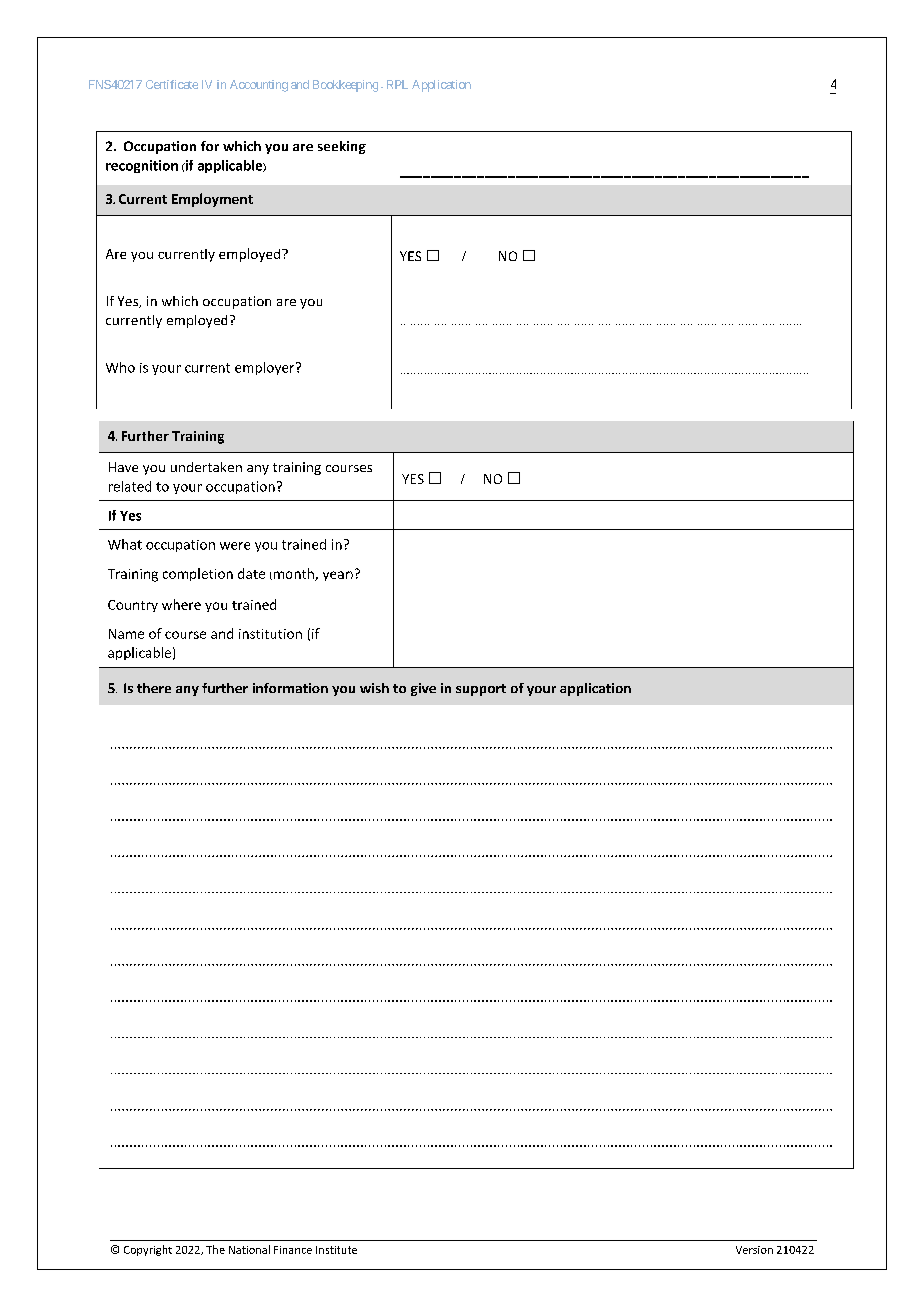 This screenshot has width=924, height=1308. What do you see at coordinates (481, 690) in the screenshot?
I see `support` at bounding box center [481, 690].
